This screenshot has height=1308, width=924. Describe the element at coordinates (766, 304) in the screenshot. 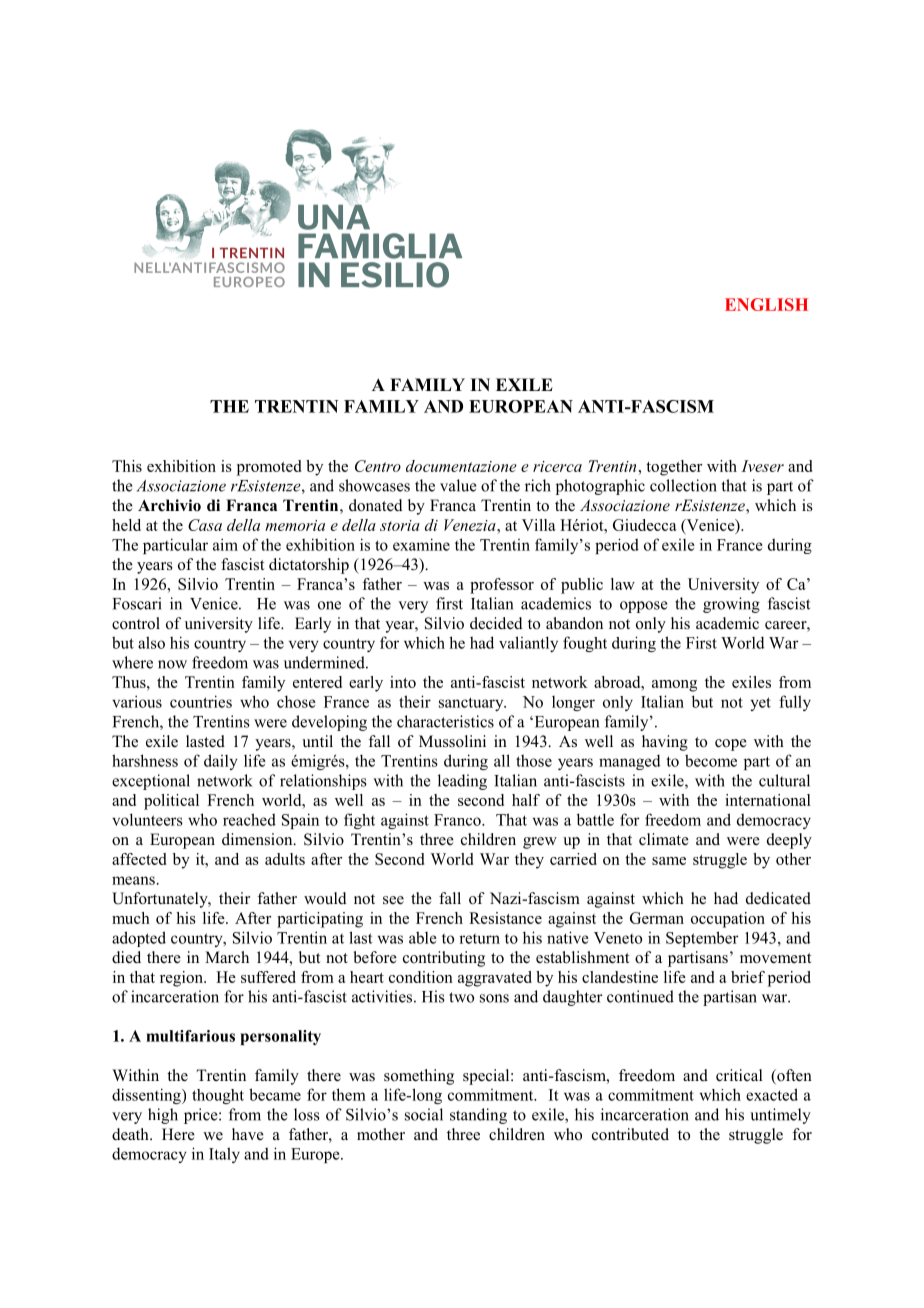

I see `ENGLISH` at that location.
